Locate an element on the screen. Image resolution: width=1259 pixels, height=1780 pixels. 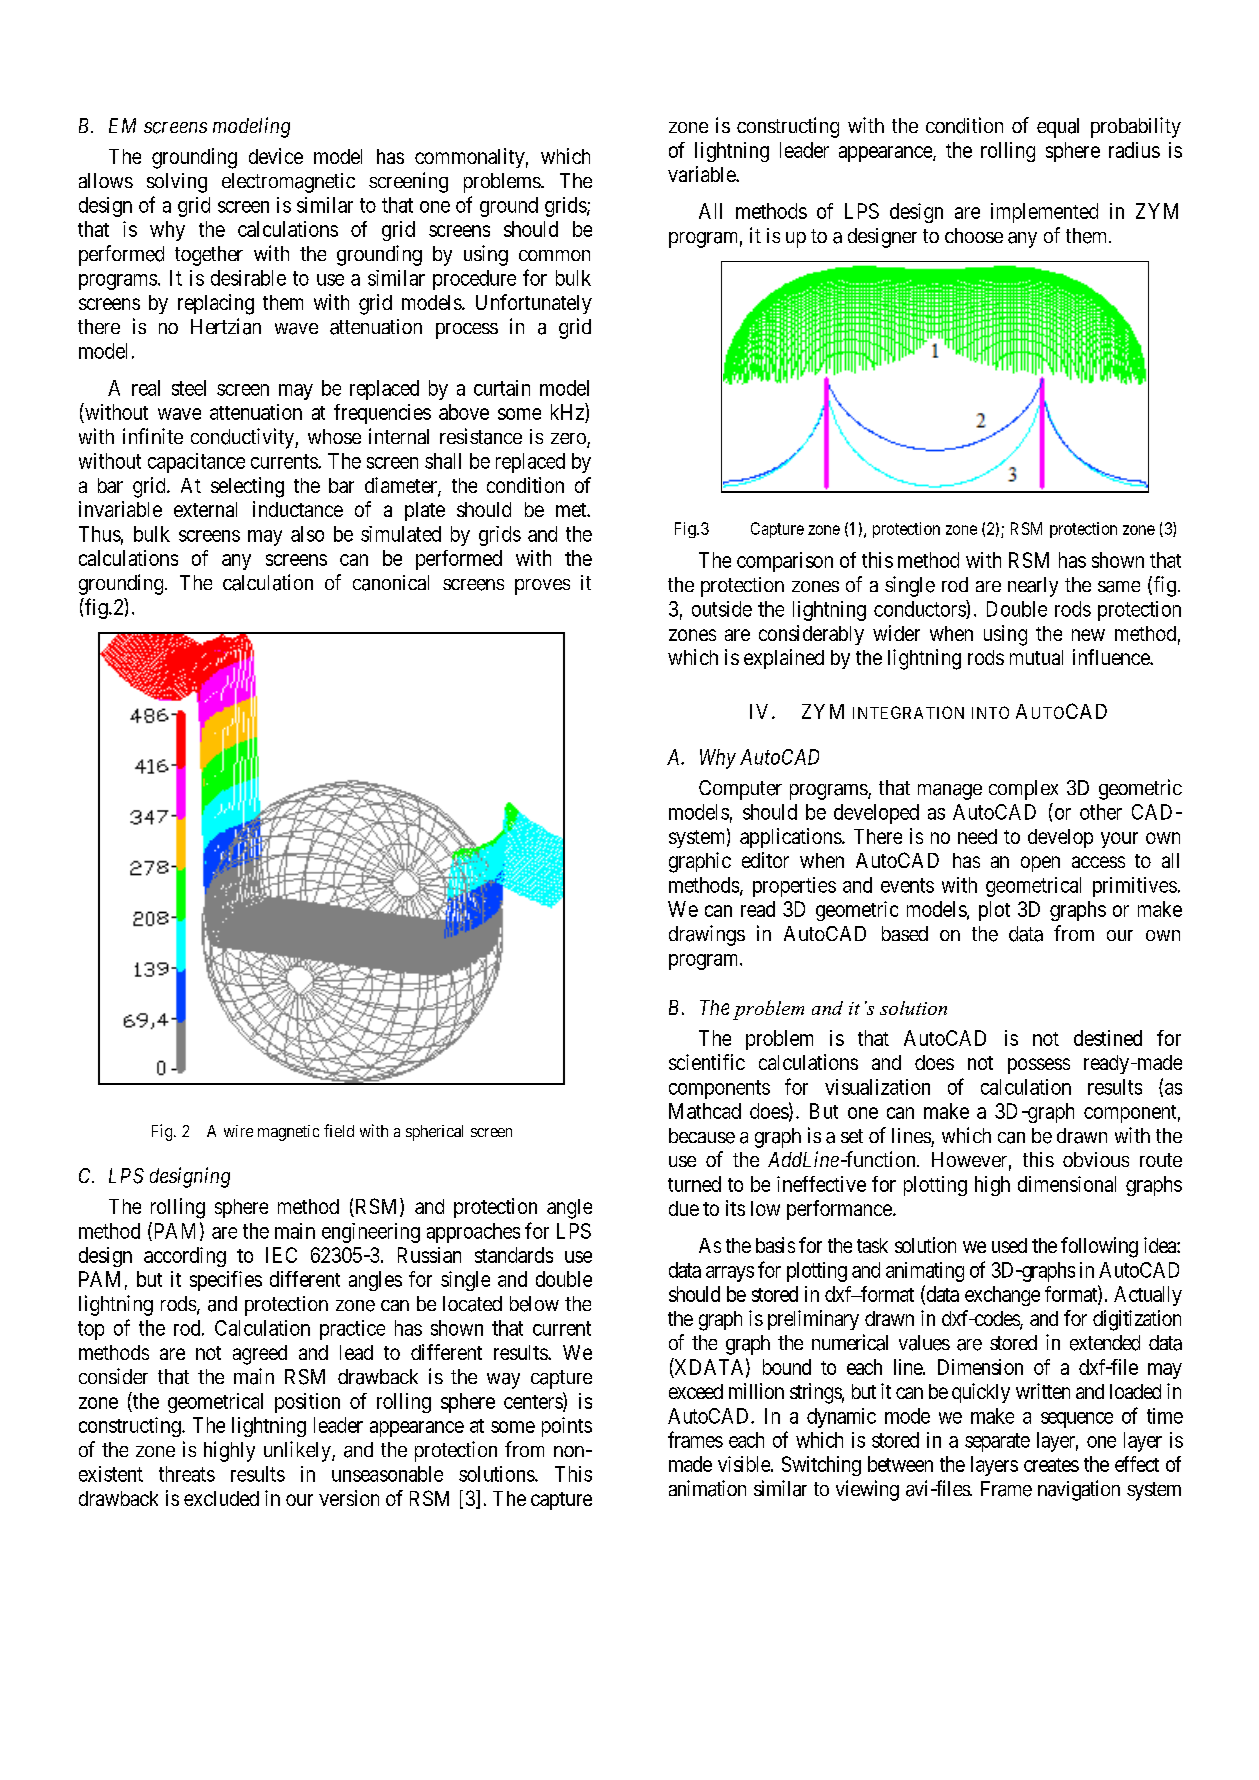
excluded is located at coordinates (221, 1498).
